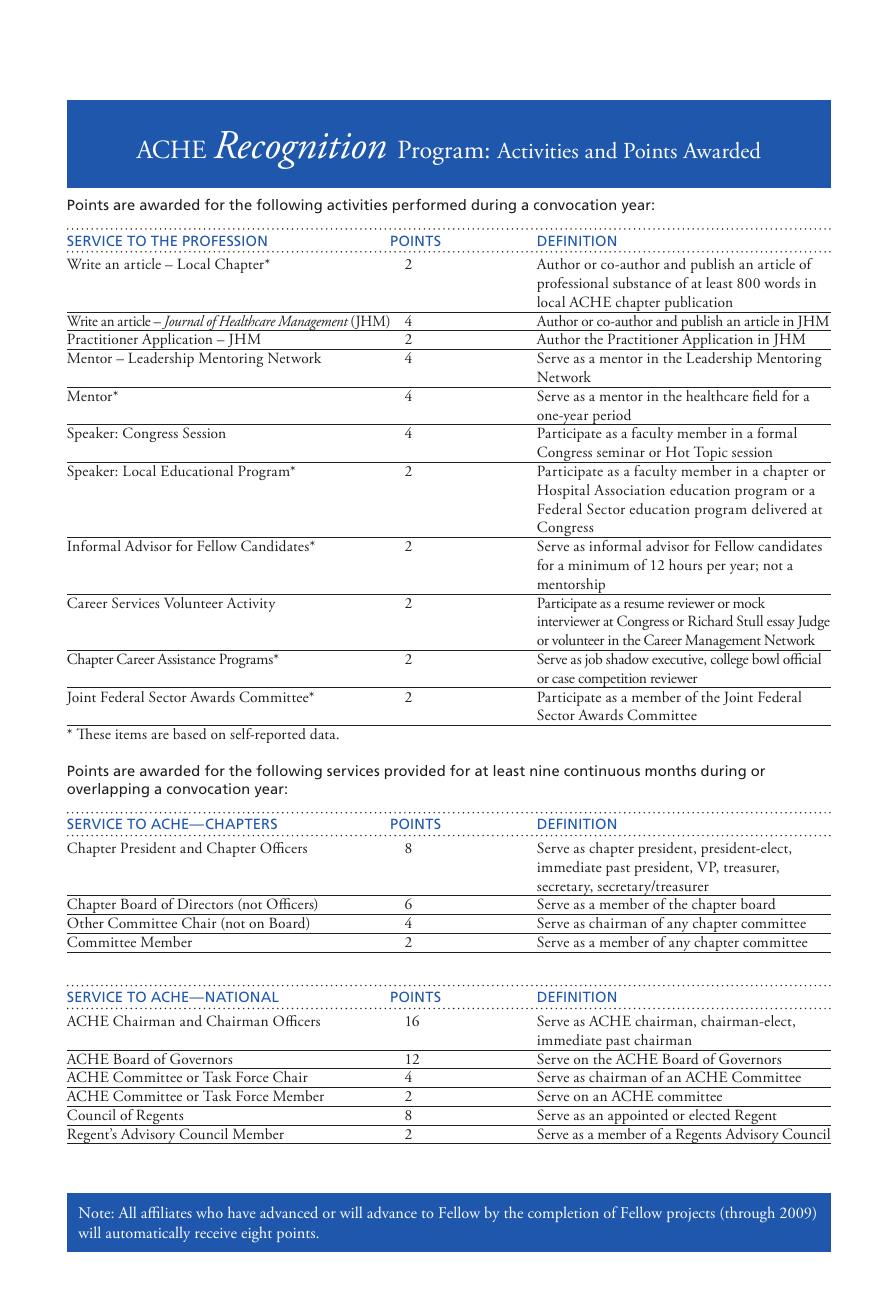 This screenshot has height=1316, width=896. Describe the element at coordinates (166, 1212) in the screenshot. I see `affiliates` at that location.
